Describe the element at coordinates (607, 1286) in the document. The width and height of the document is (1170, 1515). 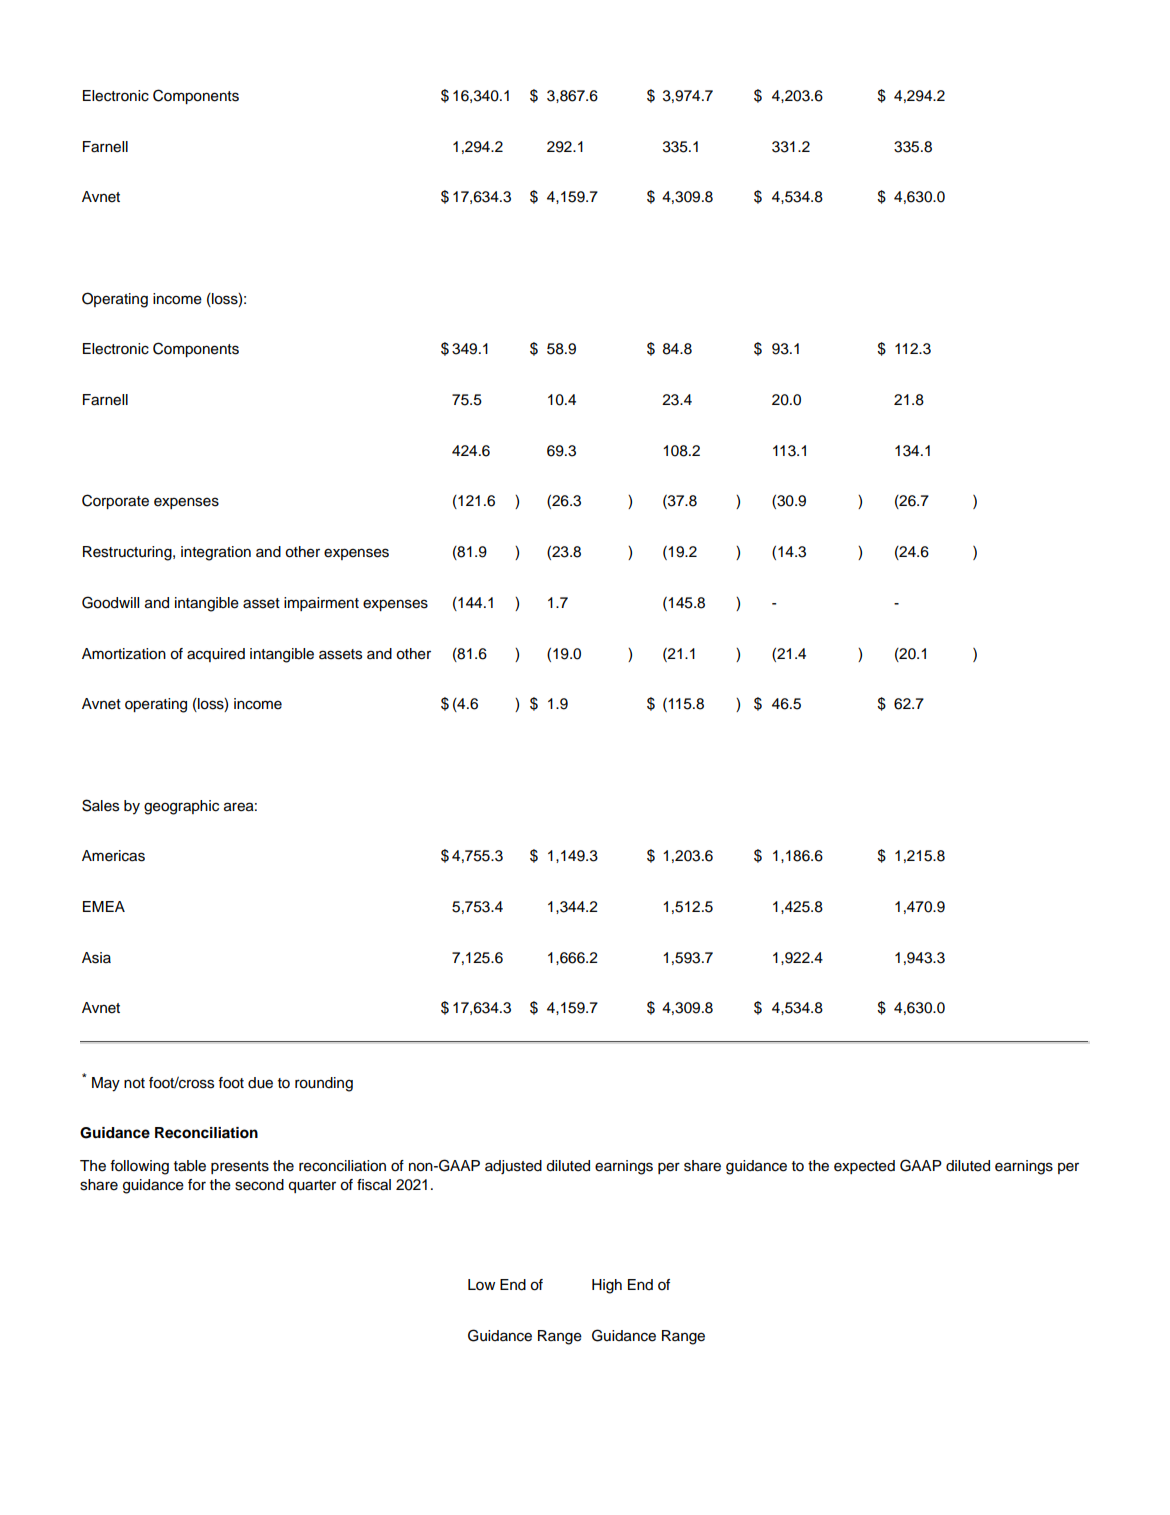
I see `High` at that location.
